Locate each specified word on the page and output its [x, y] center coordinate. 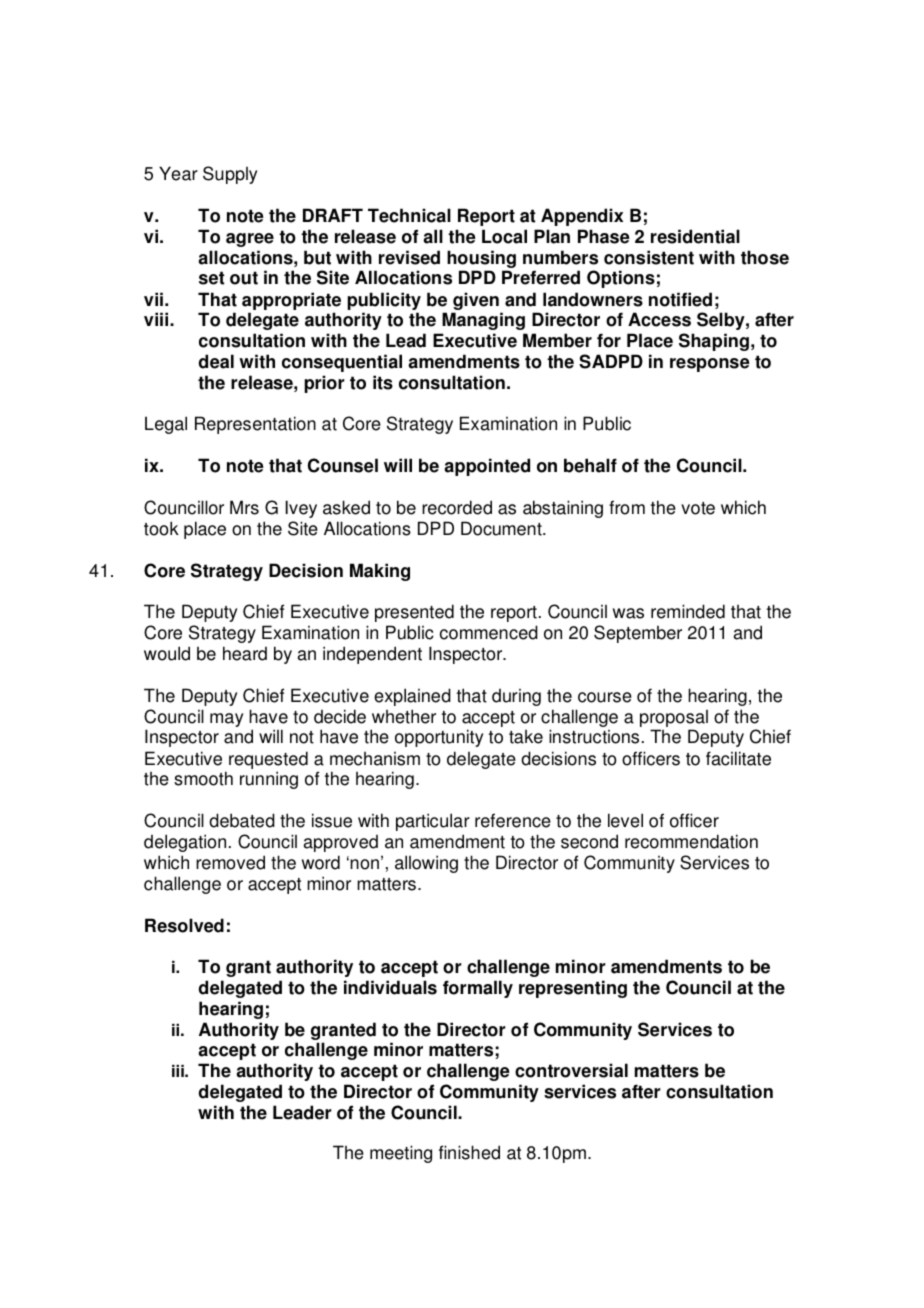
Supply [230, 175]
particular [433, 822]
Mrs [244, 507]
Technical [409, 215]
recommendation [691, 841]
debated [242, 820]
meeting [401, 1154]
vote [698, 508]
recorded [457, 507]
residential [695, 236]
